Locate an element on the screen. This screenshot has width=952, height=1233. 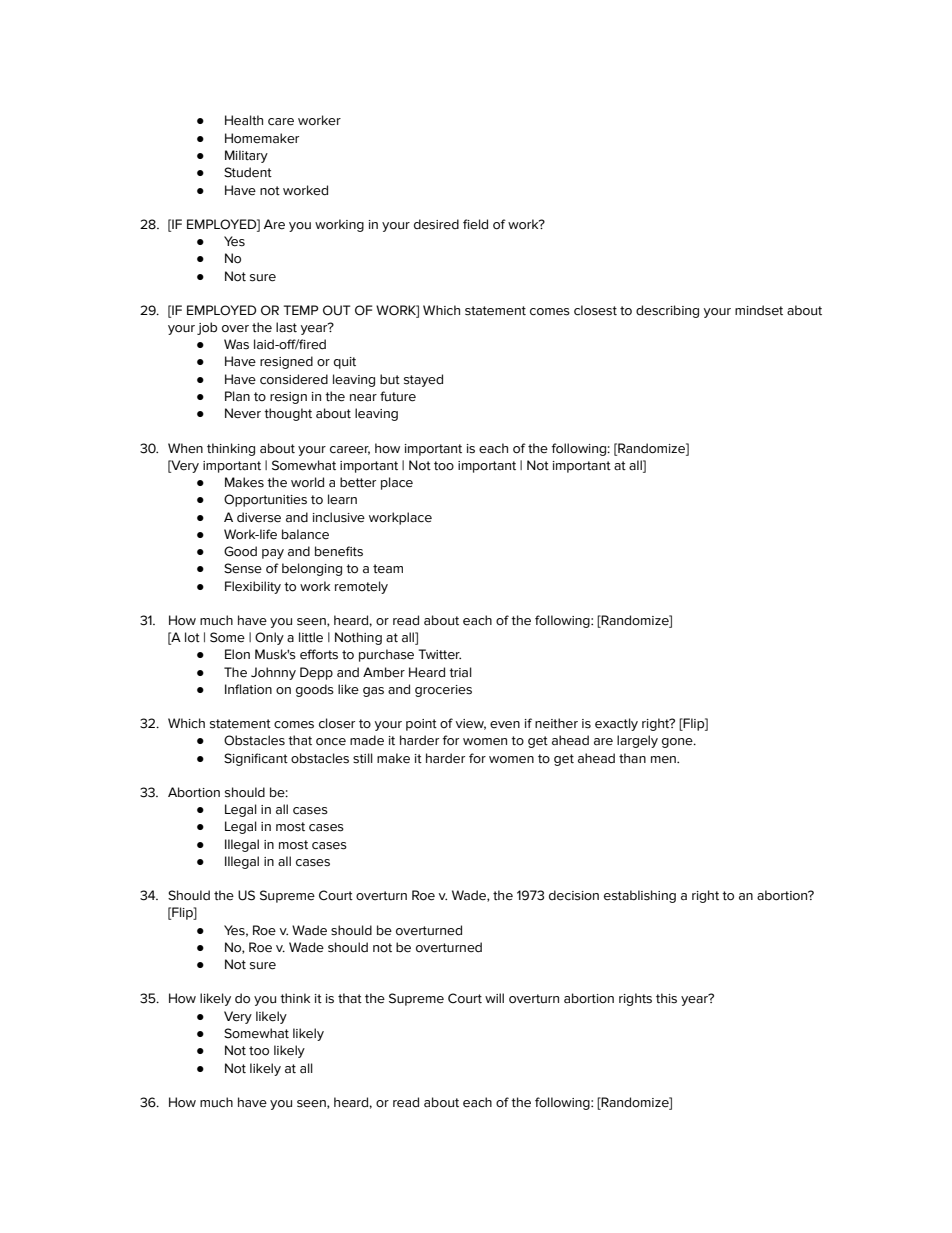
field is located at coordinates (475, 224).
